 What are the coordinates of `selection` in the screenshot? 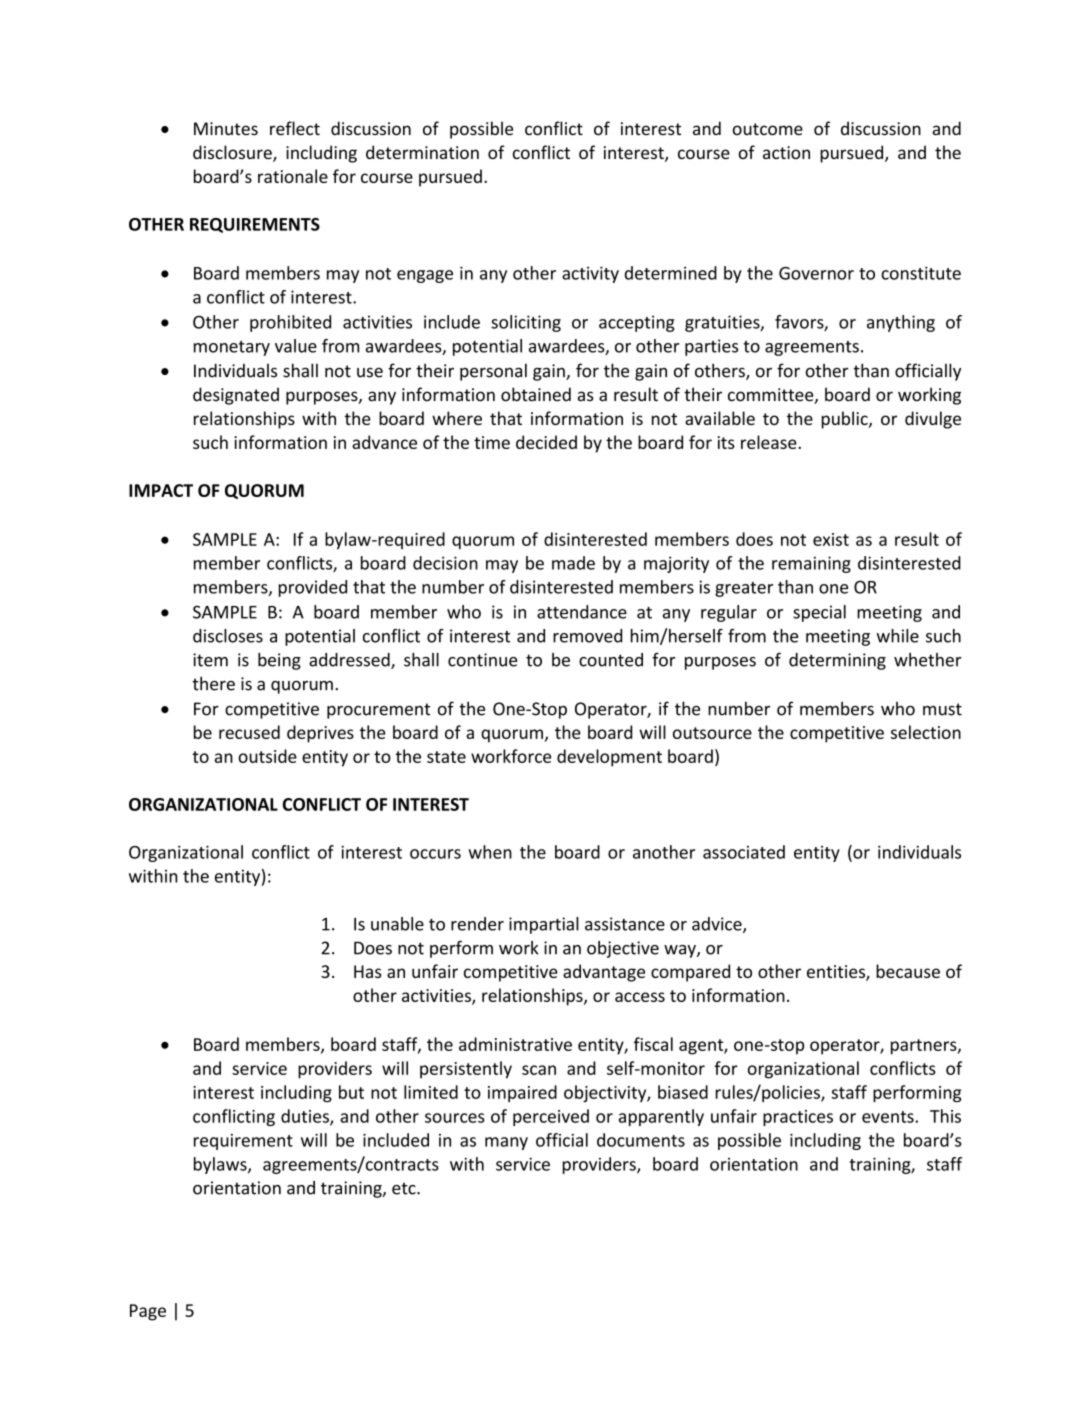 It's located at (926, 732).
